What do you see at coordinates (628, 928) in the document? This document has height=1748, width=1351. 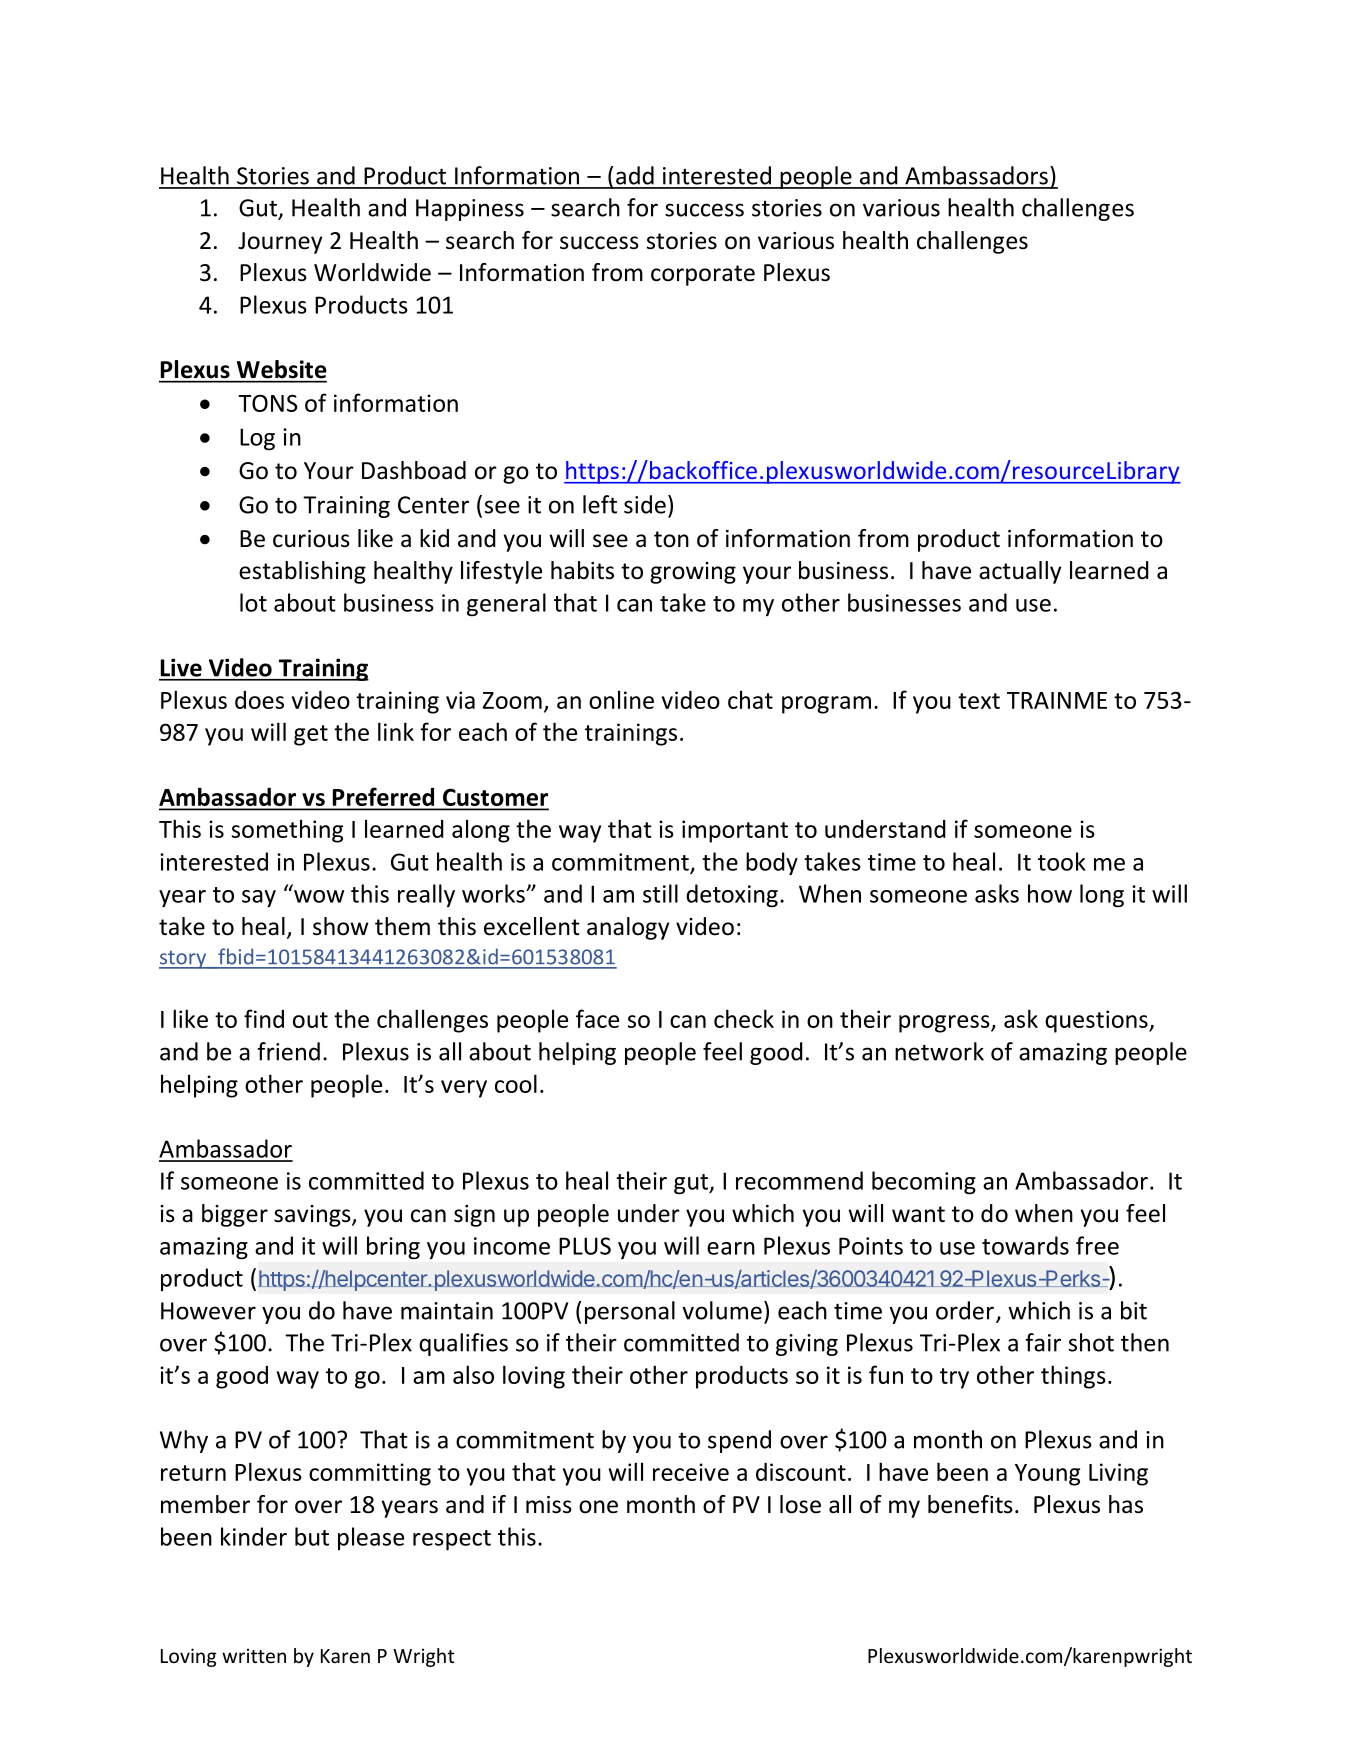 I see `analogy` at bounding box center [628, 928].
